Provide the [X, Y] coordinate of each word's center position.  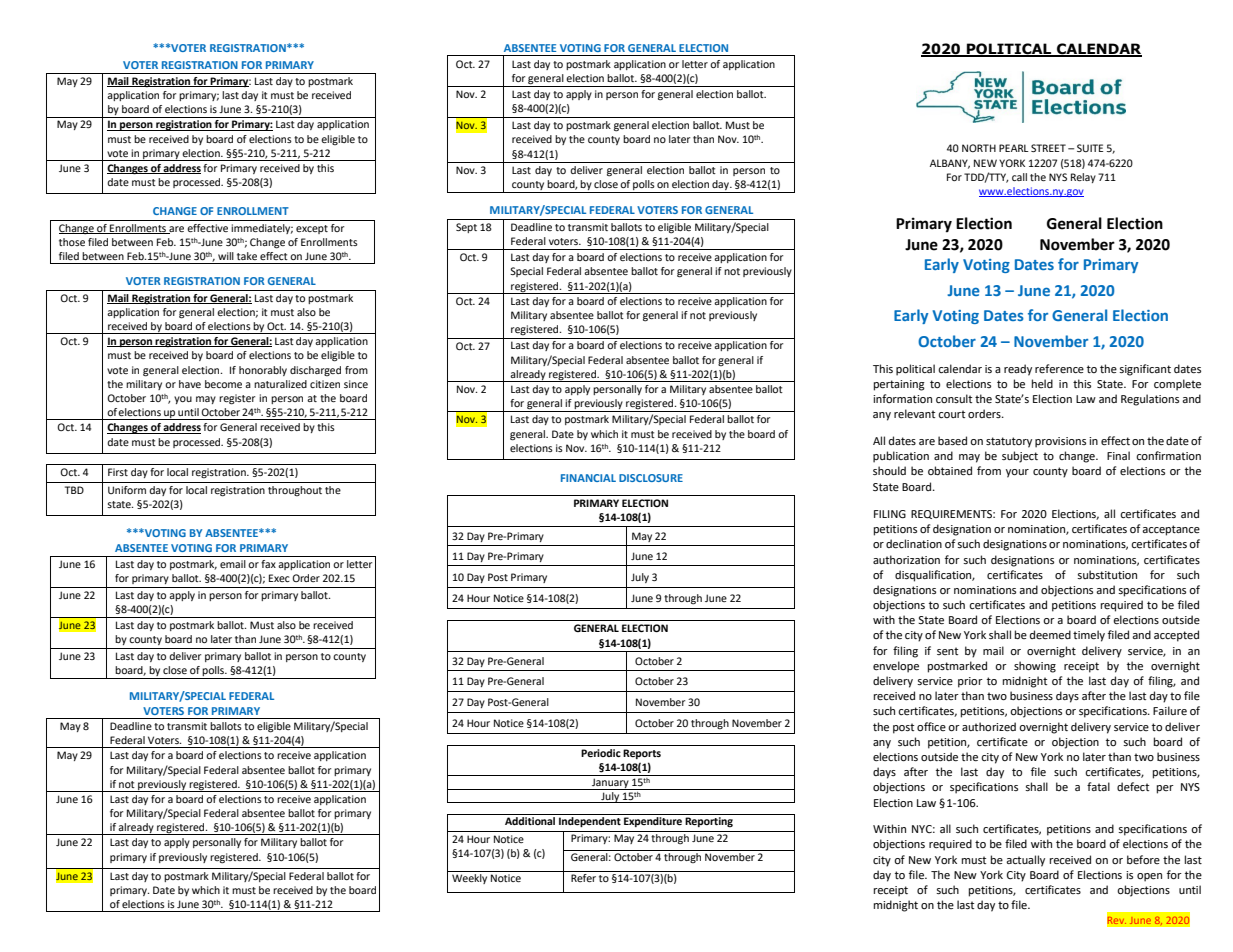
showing [1035, 667]
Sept [466, 228]
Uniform [127, 490]
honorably [263, 371]
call [1019, 177]
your [1017, 473]
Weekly [469, 879]
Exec [279, 578]
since [356, 384]
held [1042, 383]
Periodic [601, 753]
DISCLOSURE [651, 478]
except [312, 229]
